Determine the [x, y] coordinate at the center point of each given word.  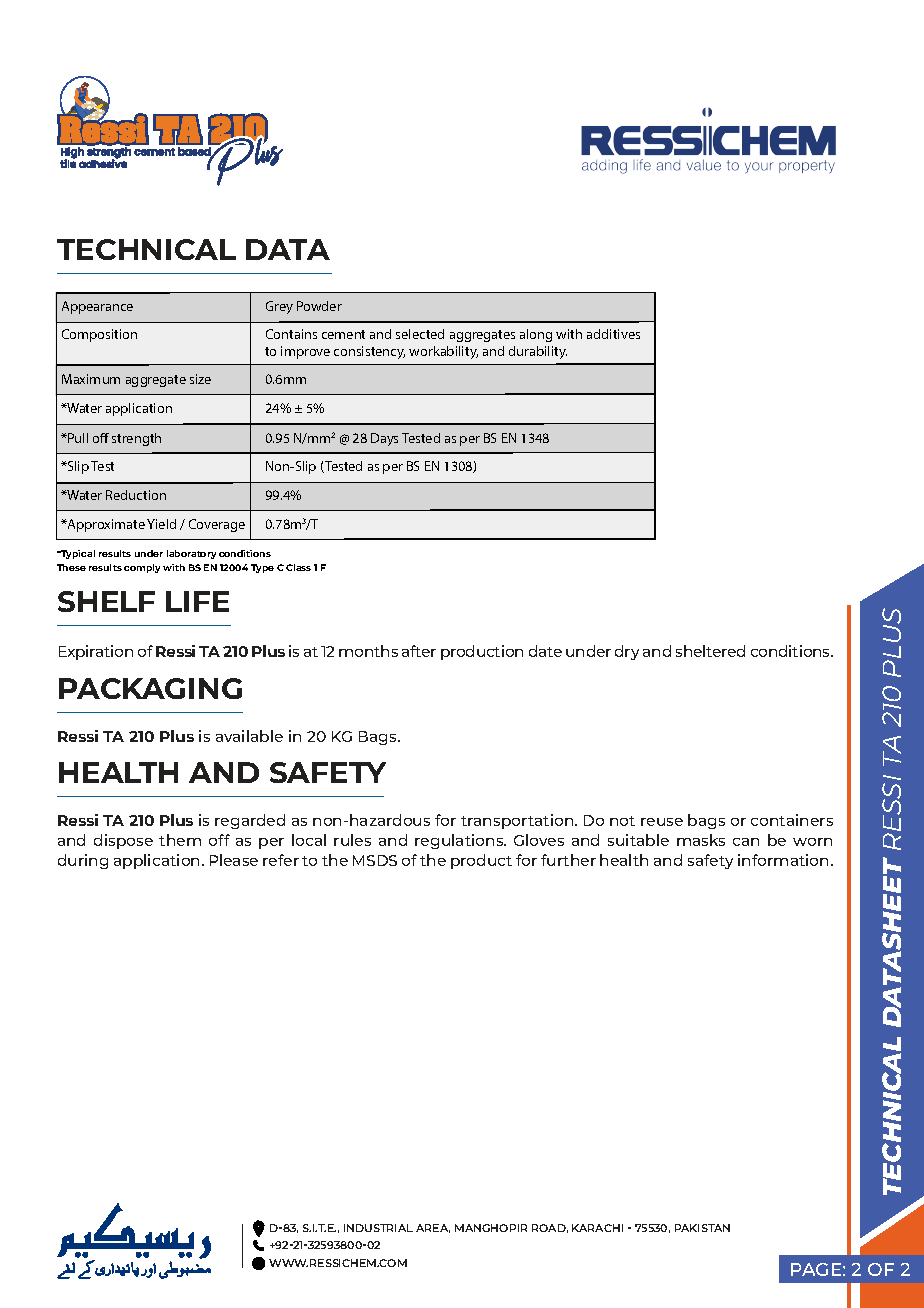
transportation [518, 821]
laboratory [191, 554]
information [783, 860]
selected [420, 334]
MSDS [375, 860]
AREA [433, 1228]
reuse [662, 822]
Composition [99, 335]
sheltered [710, 651]
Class [298, 567]
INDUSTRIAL [378, 1228]
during [83, 861]
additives [613, 334]
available [249, 736]
